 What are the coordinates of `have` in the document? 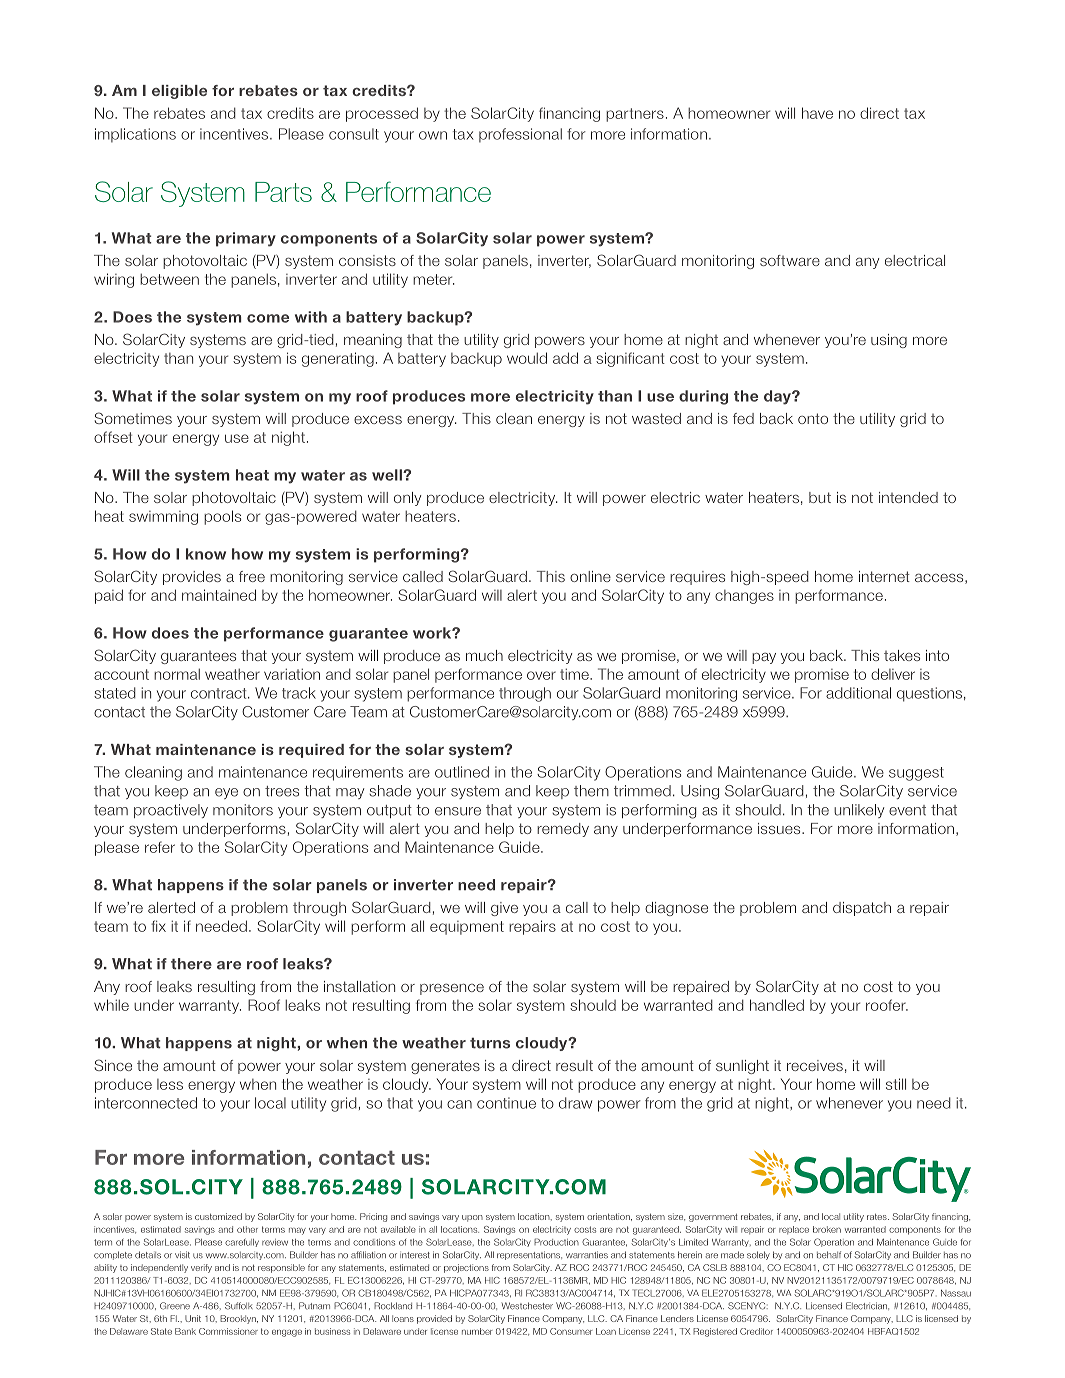 It's located at (817, 113).
